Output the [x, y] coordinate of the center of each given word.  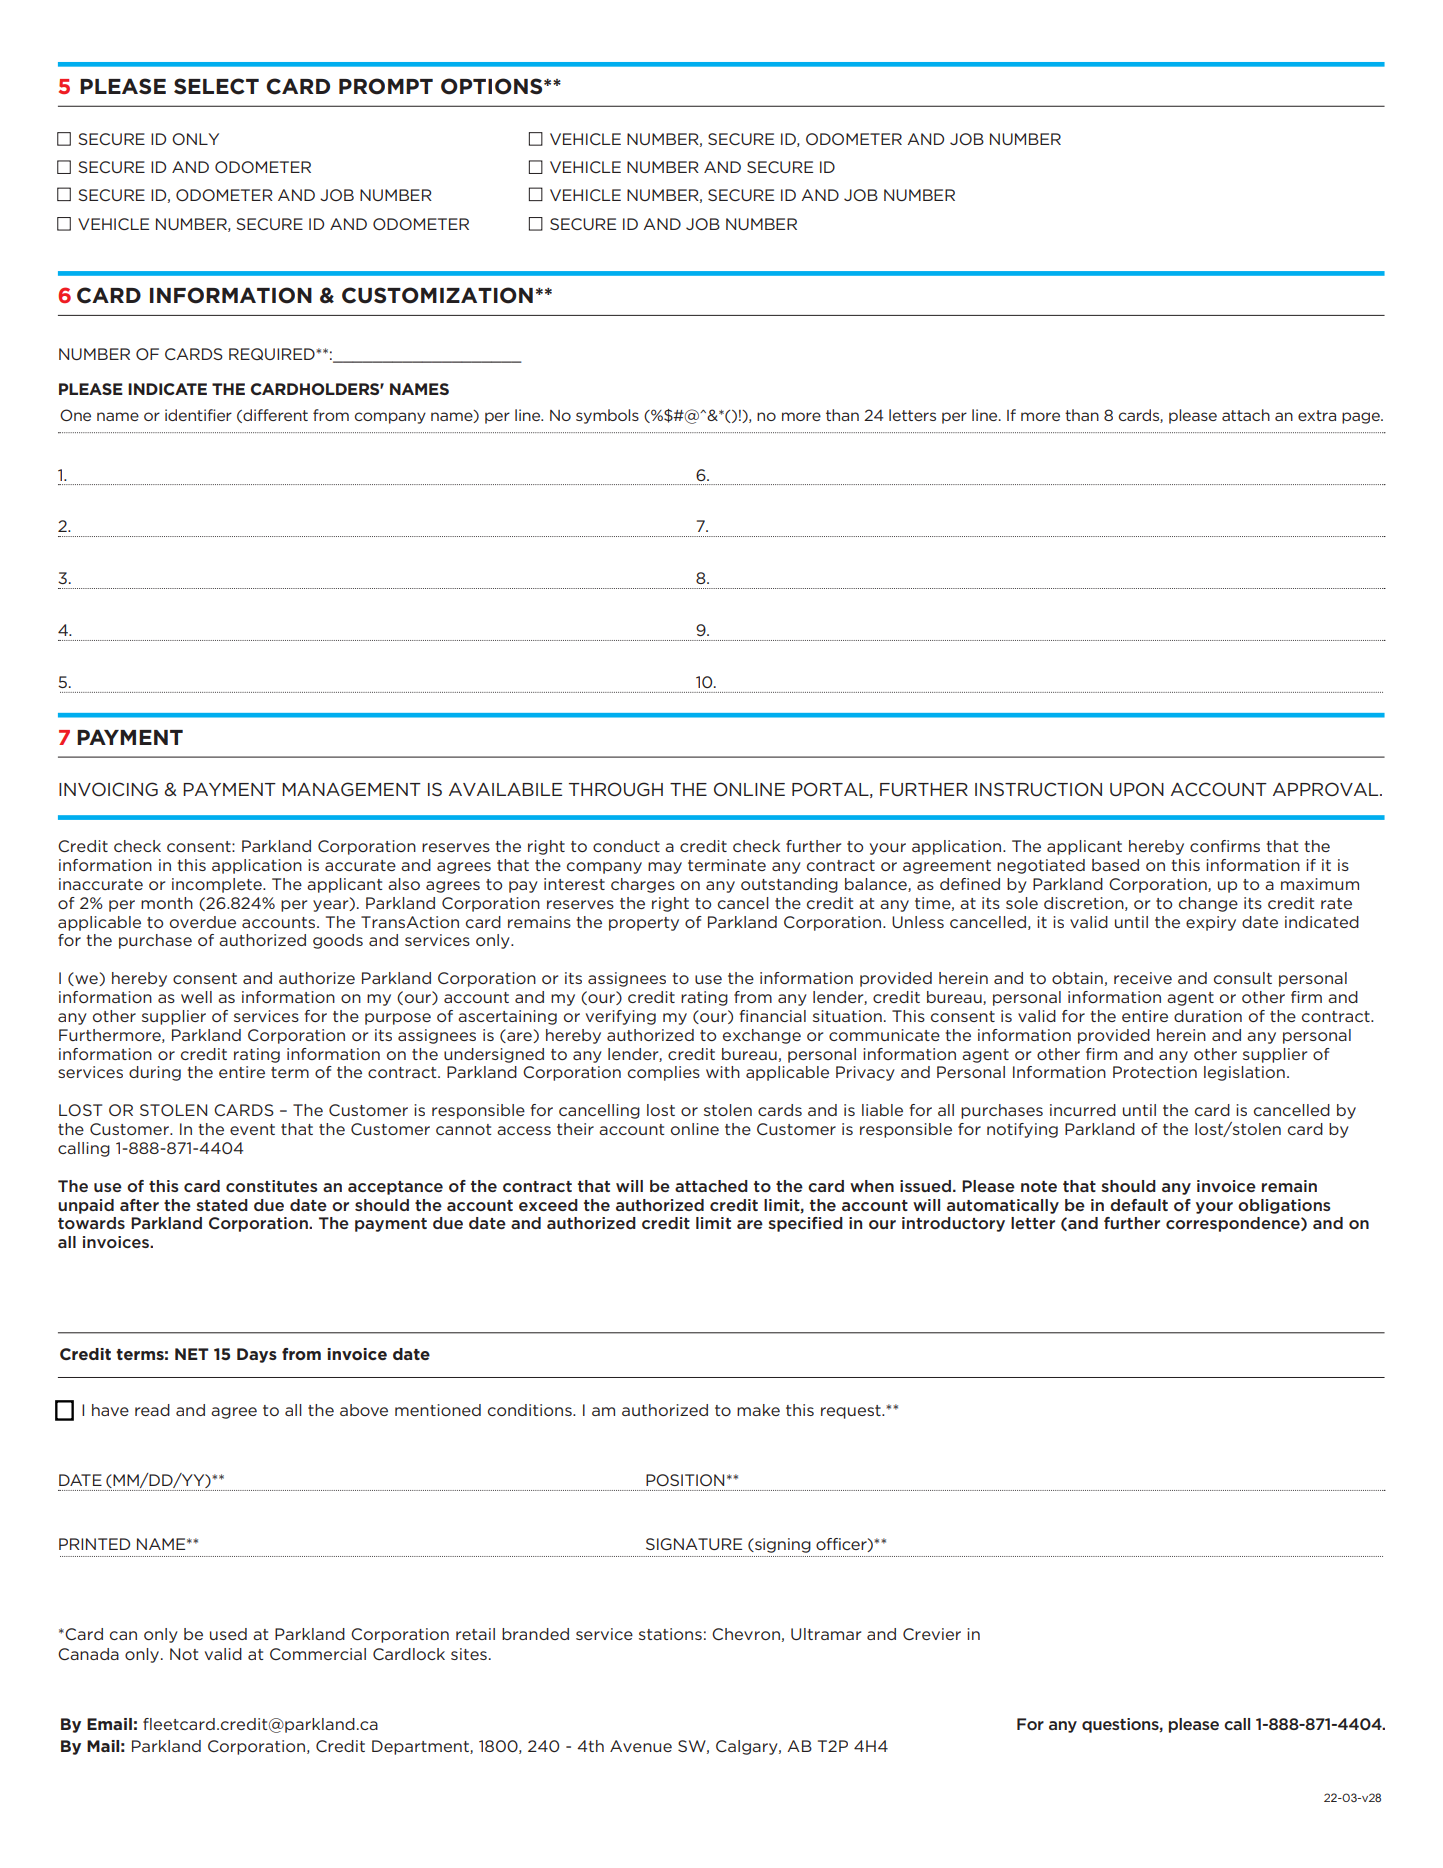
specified [805, 1224]
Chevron [746, 1634]
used [228, 1634]
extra [1317, 415]
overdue [203, 922]
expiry [1211, 923]
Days [257, 1355]
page [1362, 418]
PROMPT [386, 86]
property [644, 924]
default [1139, 1205]
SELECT [216, 86]
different [274, 416]
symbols [607, 416]
